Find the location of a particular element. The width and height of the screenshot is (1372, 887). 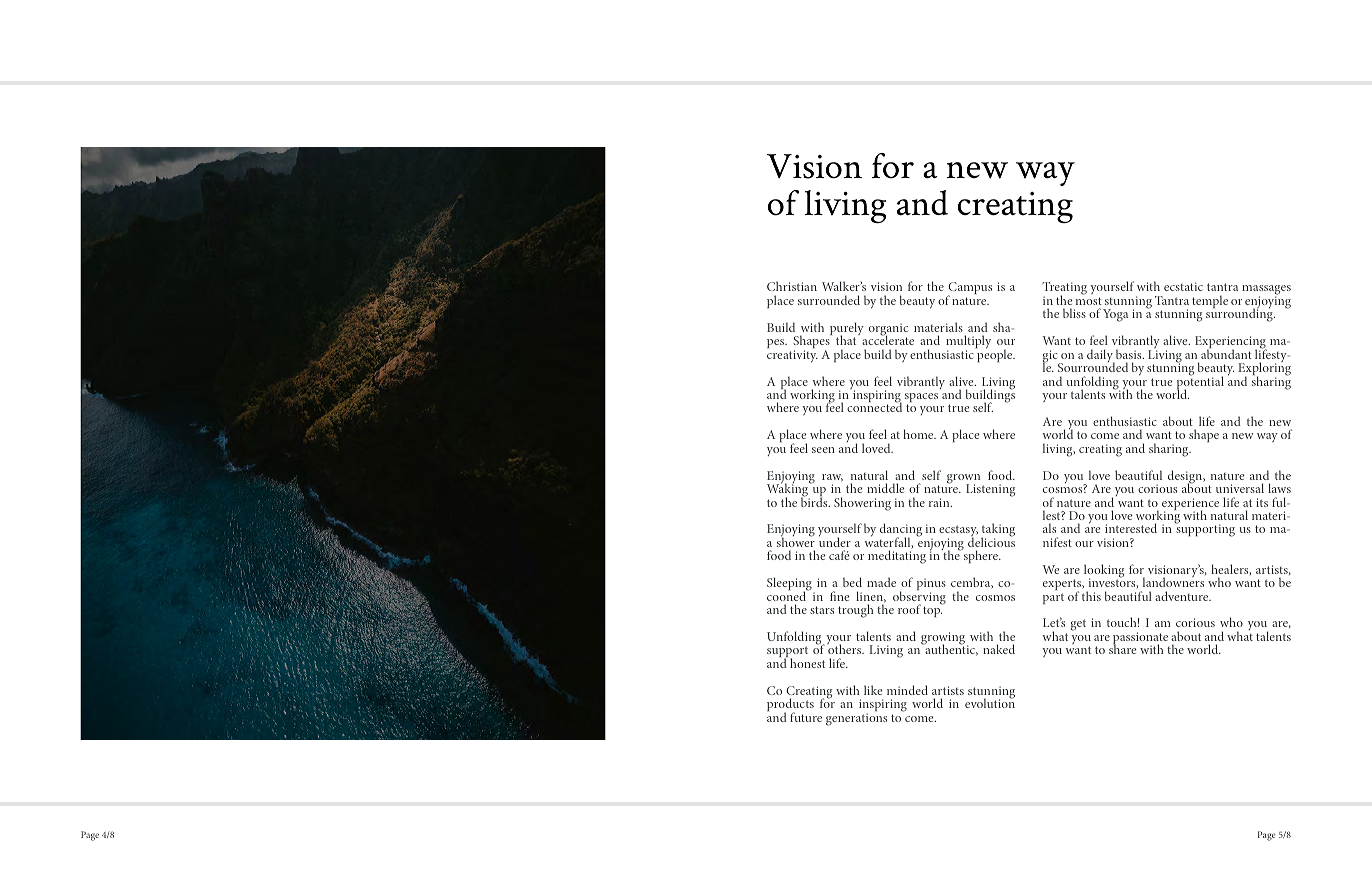

generations is located at coordinates (856, 719).
